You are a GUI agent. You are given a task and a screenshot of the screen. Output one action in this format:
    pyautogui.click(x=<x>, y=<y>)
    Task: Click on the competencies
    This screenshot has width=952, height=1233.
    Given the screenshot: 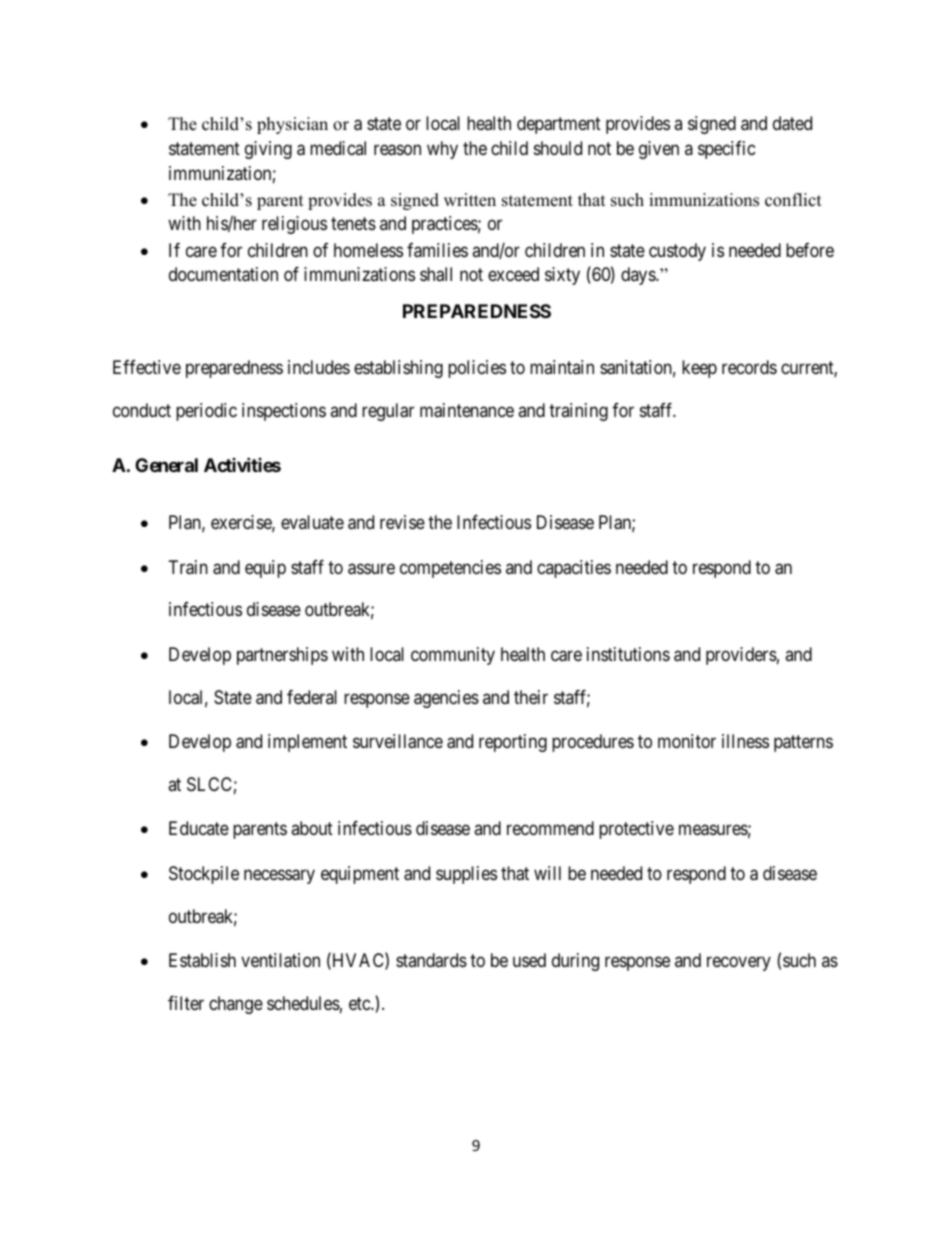 What is the action you would take?
    pyautogui.click(x=450, y=569)
